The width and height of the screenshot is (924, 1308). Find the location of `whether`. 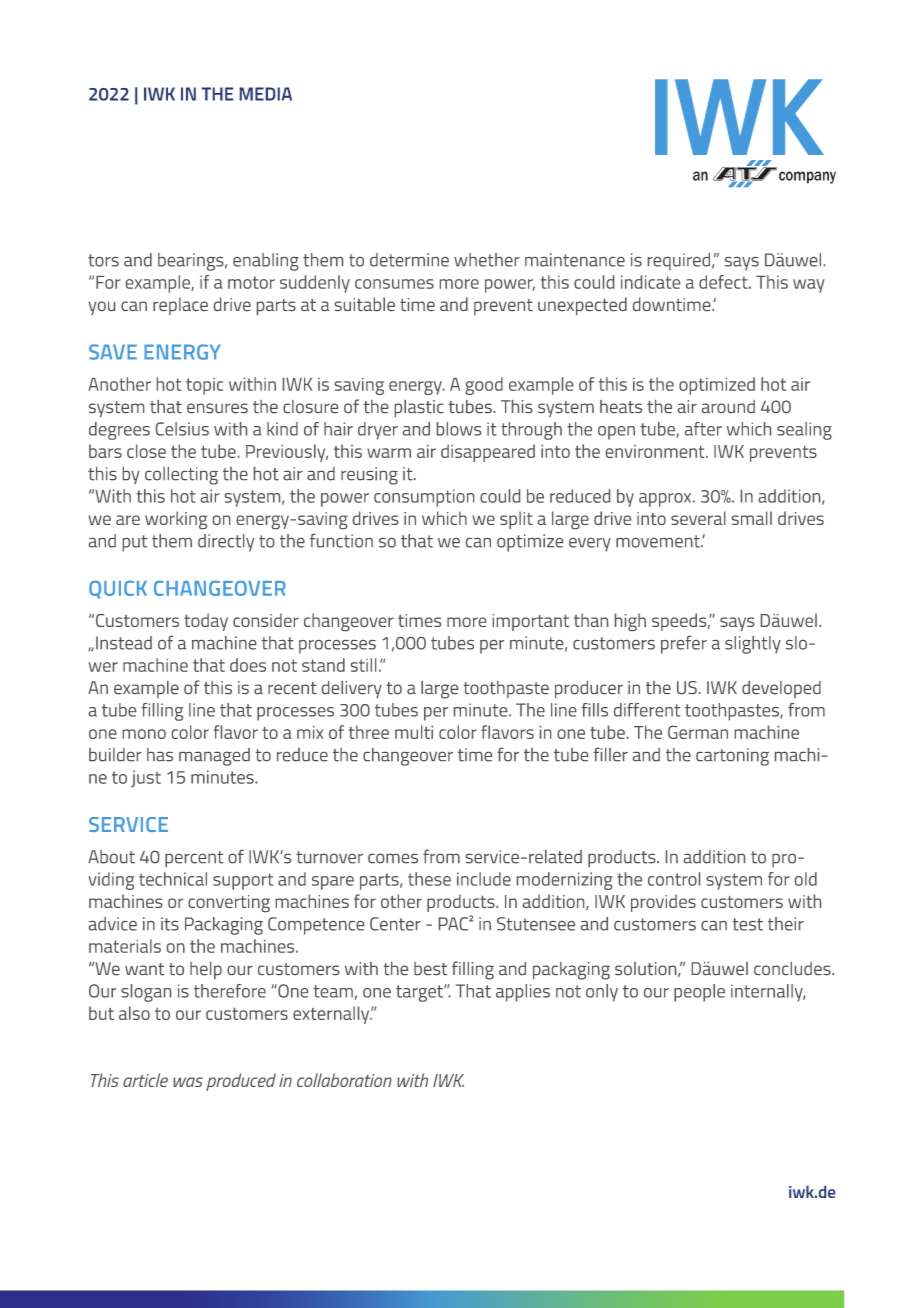

whether is located at coordinates (487, 260).
